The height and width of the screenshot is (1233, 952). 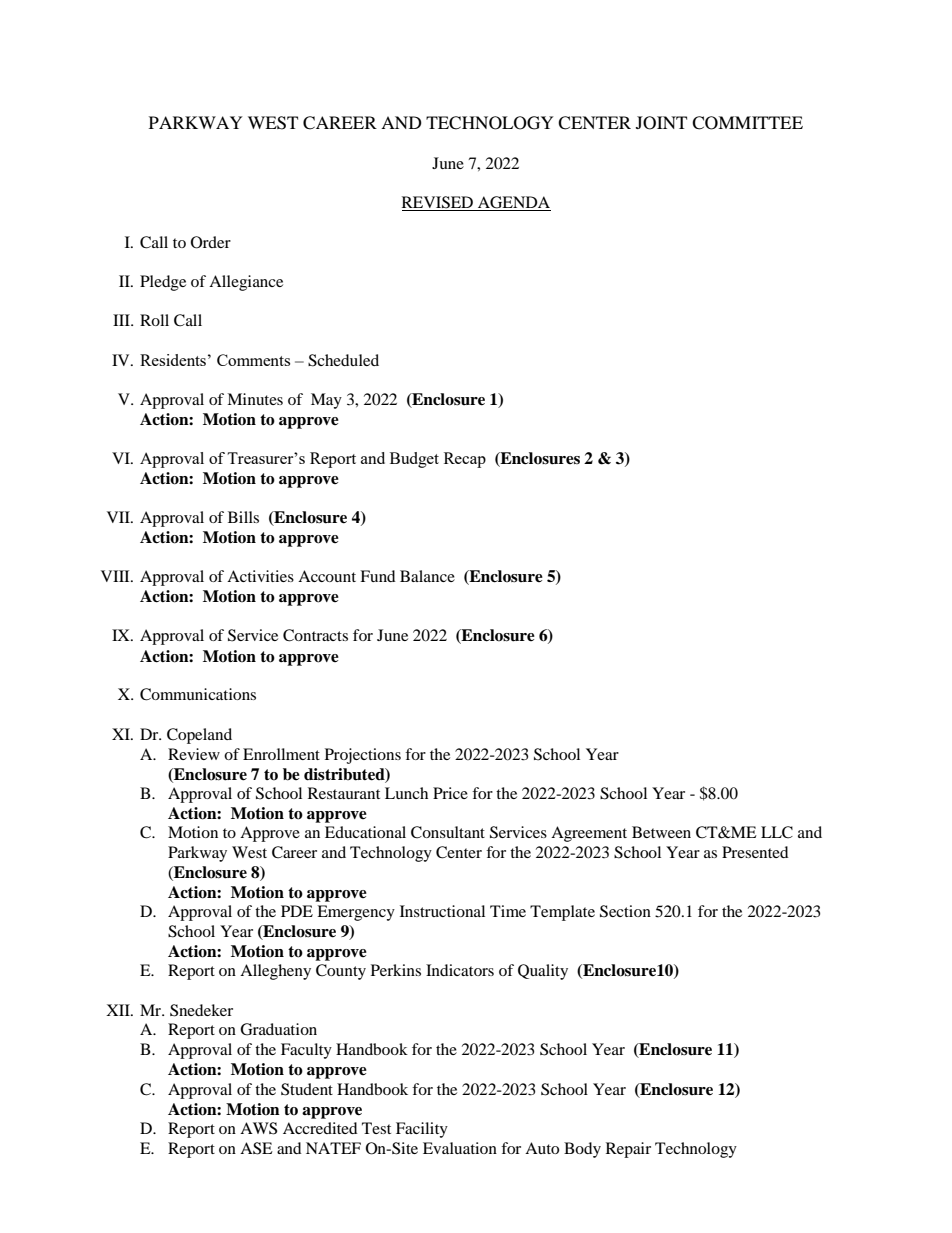 I want to click on Budget, so click(x=414, y=460).
